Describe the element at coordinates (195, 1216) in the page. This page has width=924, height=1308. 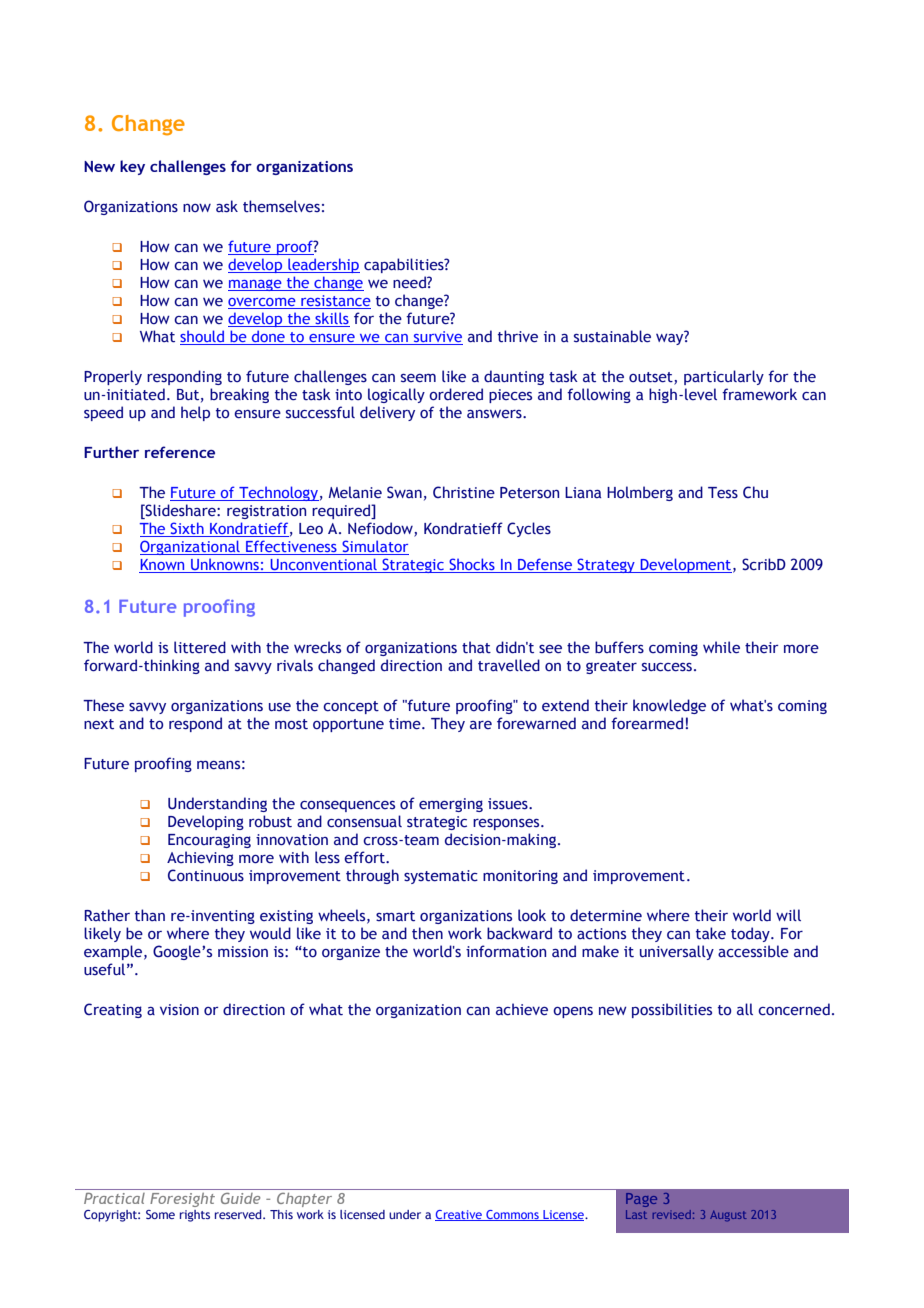
I see `rights` at that location.
